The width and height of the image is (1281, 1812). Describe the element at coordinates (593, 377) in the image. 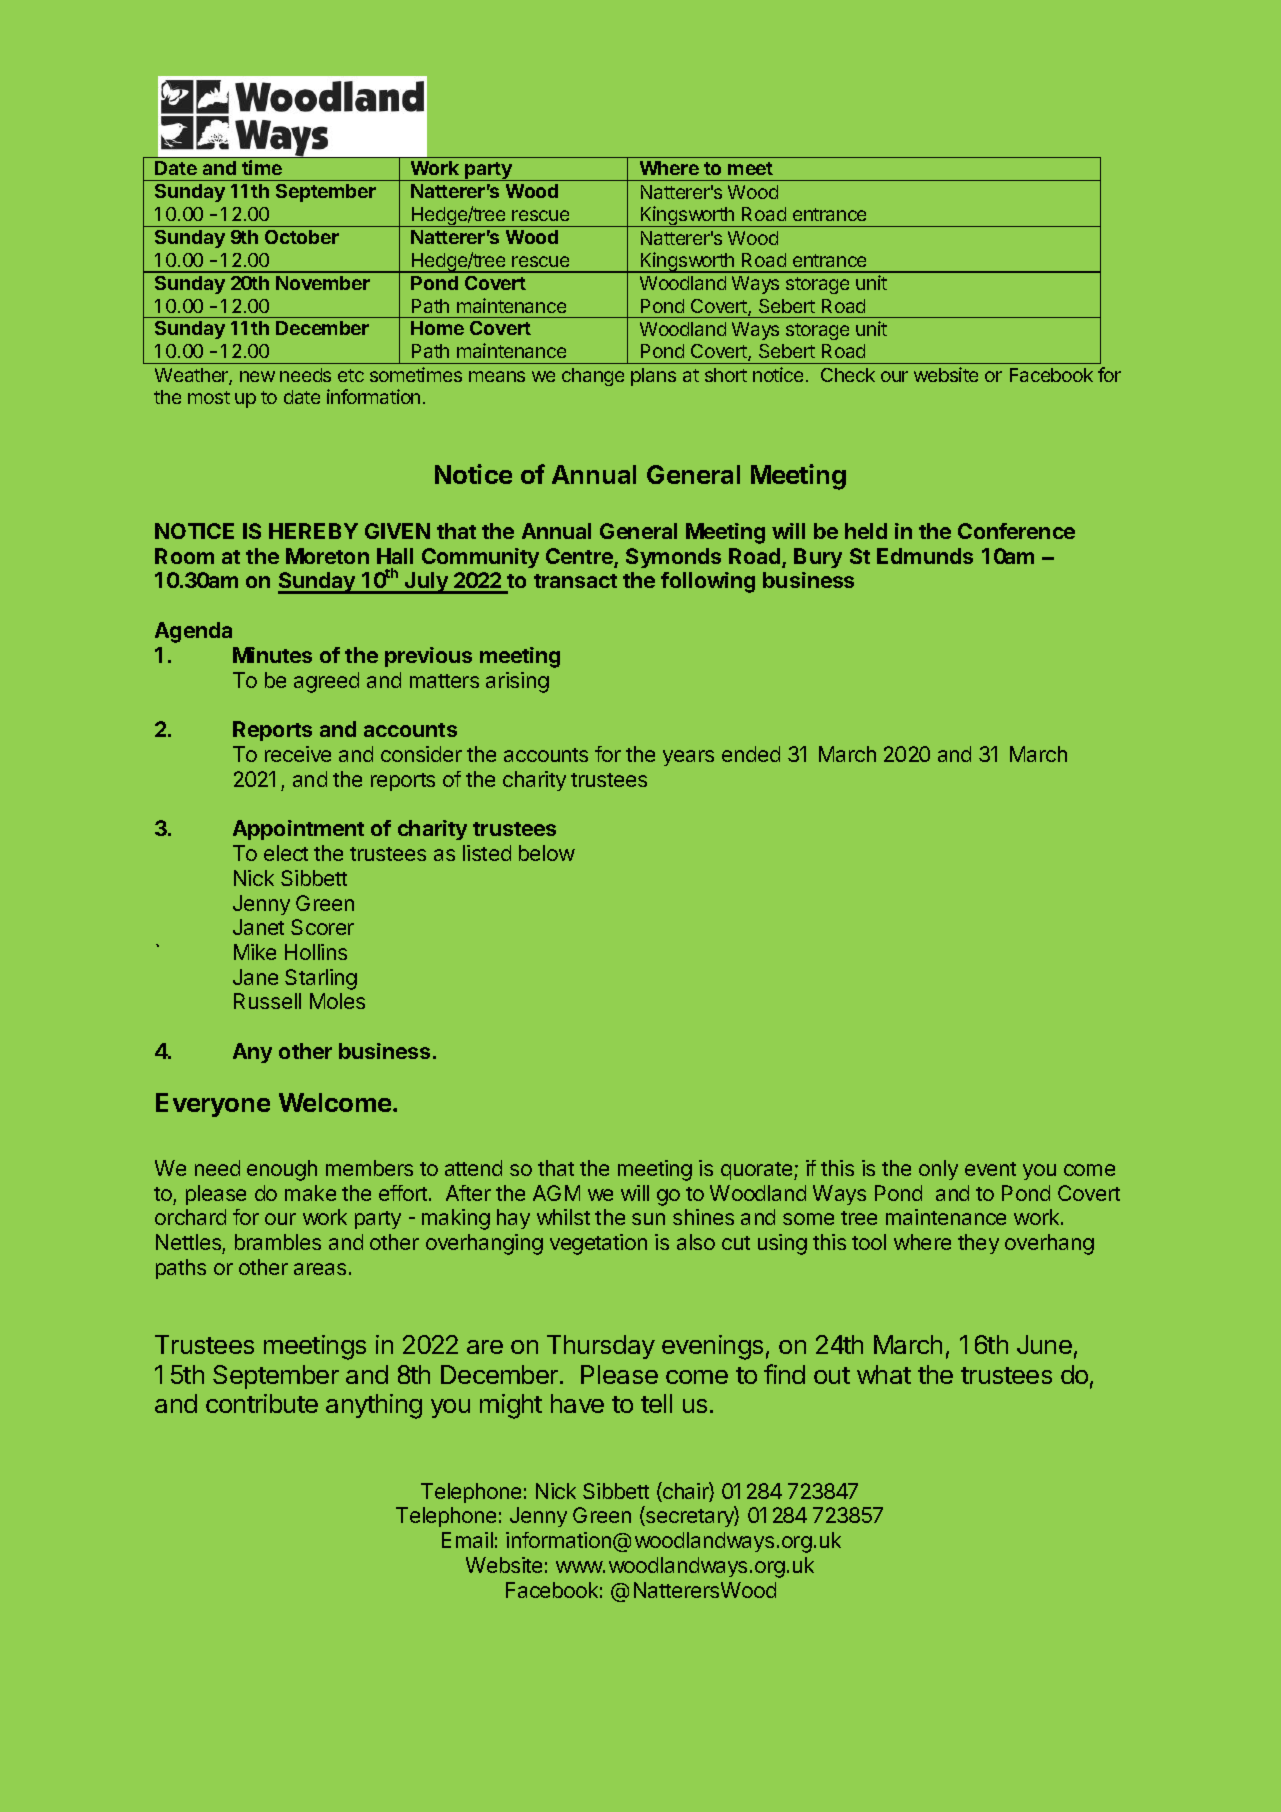

I see `change` at that location.
